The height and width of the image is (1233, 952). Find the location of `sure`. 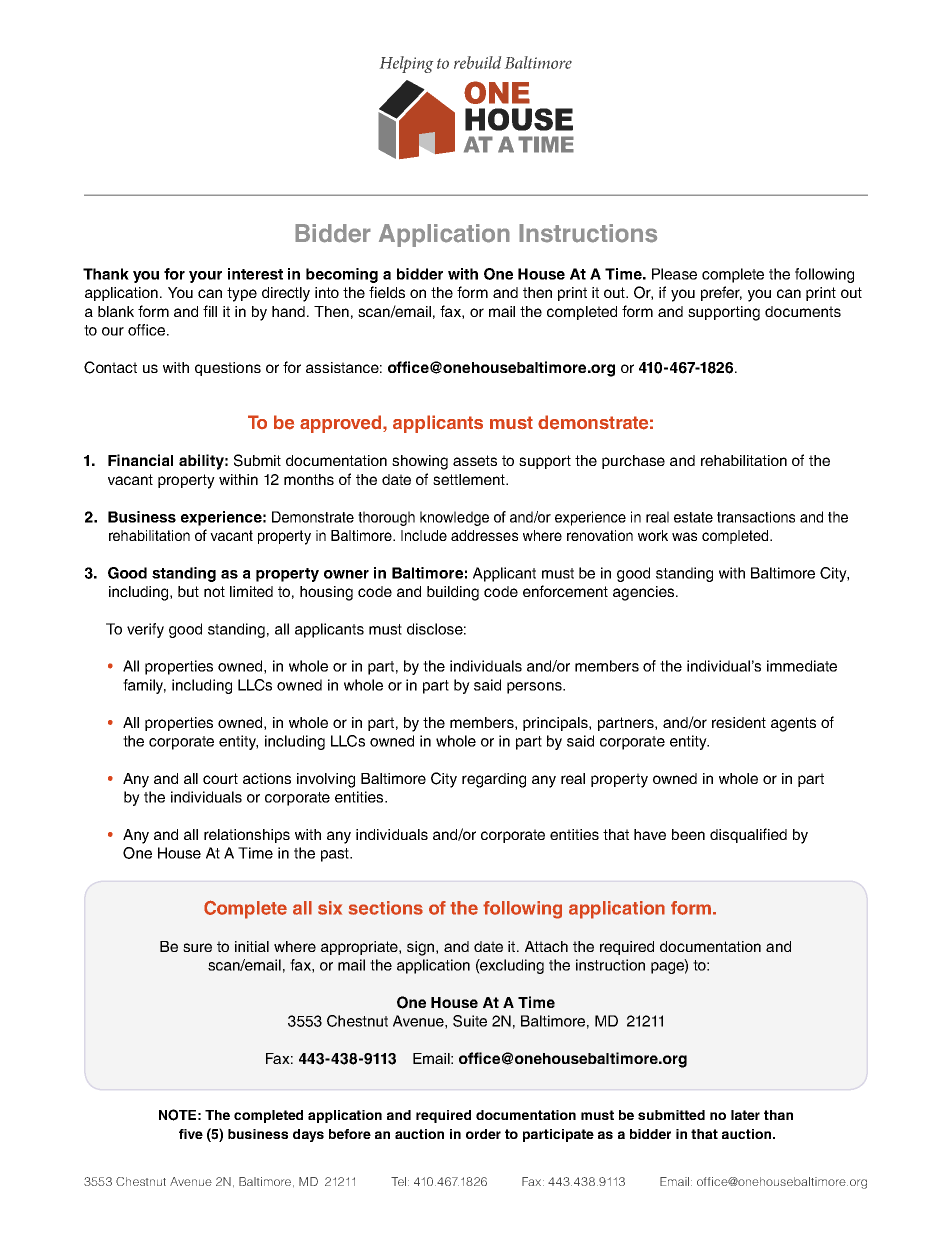

sure is located at coordinates (197, 947).
